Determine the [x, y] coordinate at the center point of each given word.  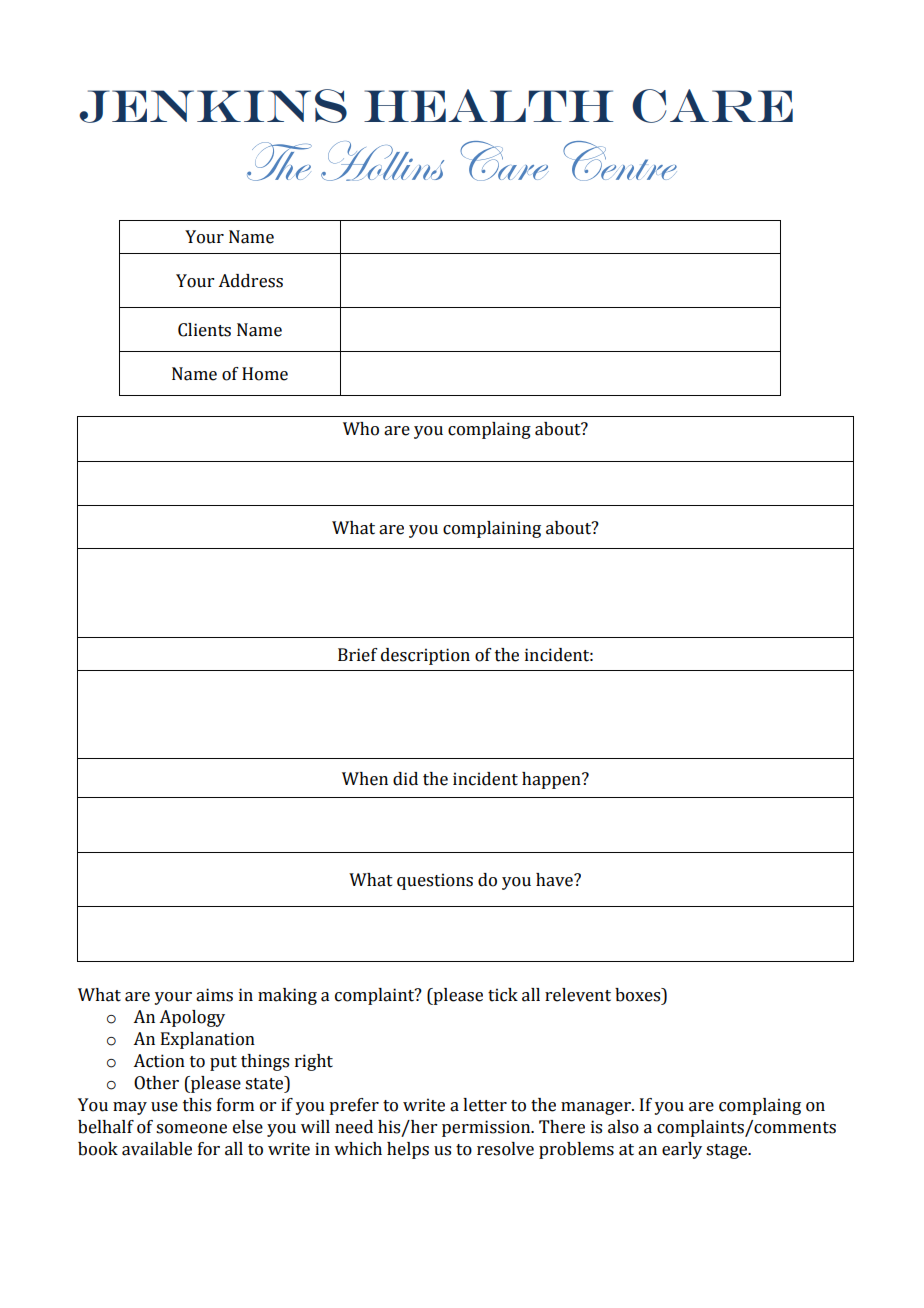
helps [408, 1150]
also [623, 1127]
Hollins [382, 161]
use [164, 1107]
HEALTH [488, 105]
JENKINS [213, 106]
